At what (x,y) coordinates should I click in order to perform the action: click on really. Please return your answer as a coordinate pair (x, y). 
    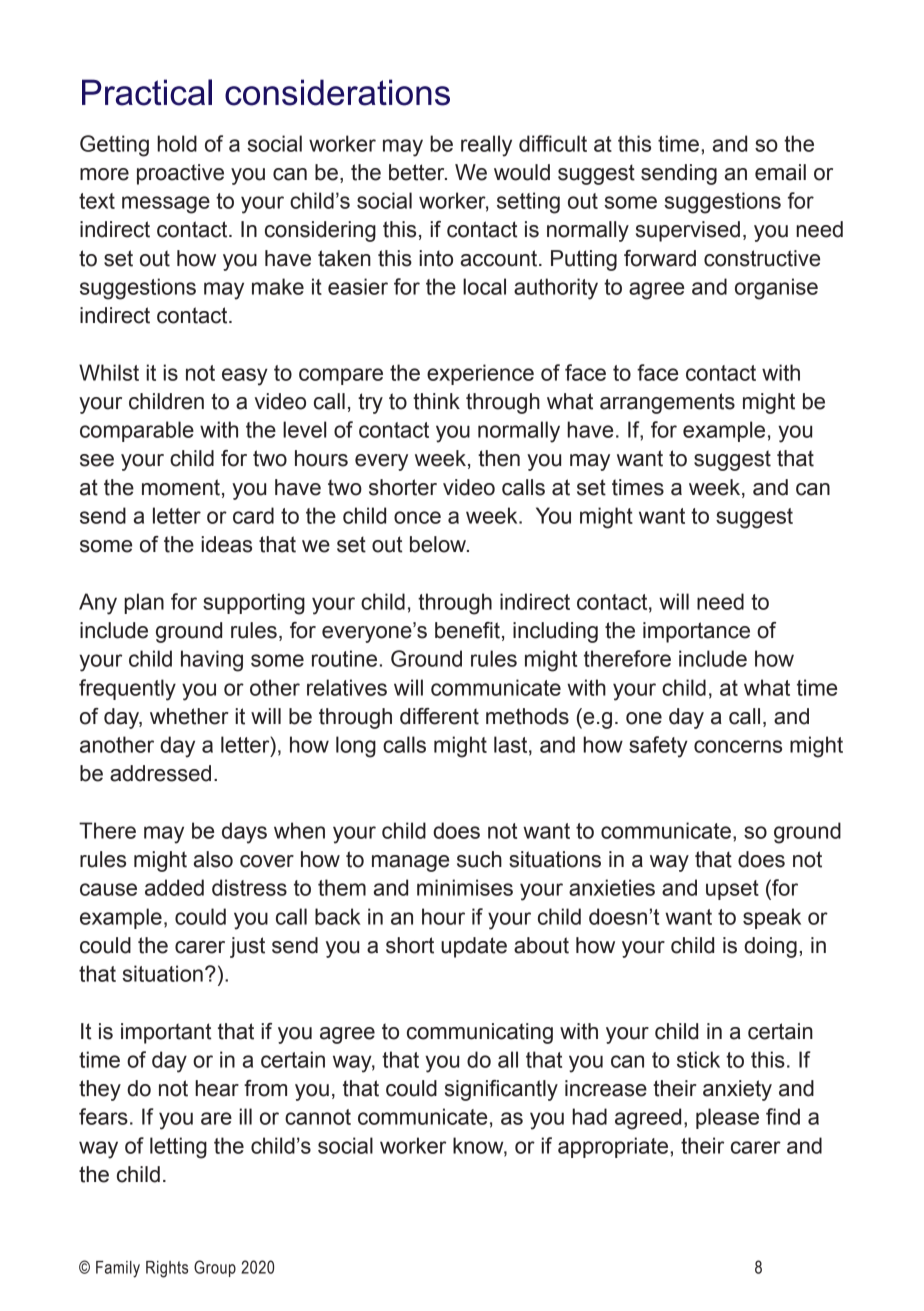
    Looking at the image, I should click on (486, 146).
